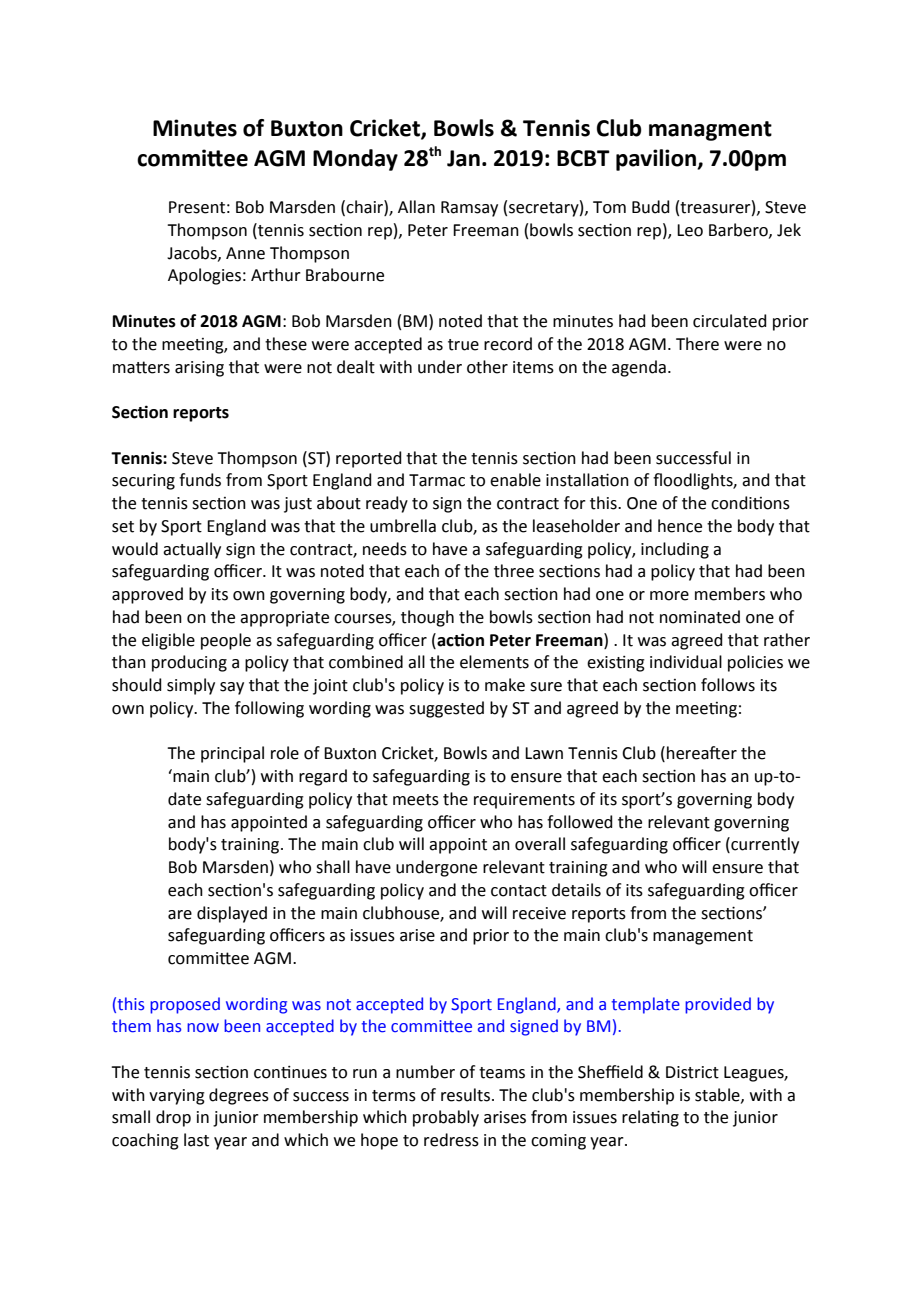 Image resolution: width=924 pixels, height=1308 pixels. I want to click on Jacobs, so click(193, 253).
